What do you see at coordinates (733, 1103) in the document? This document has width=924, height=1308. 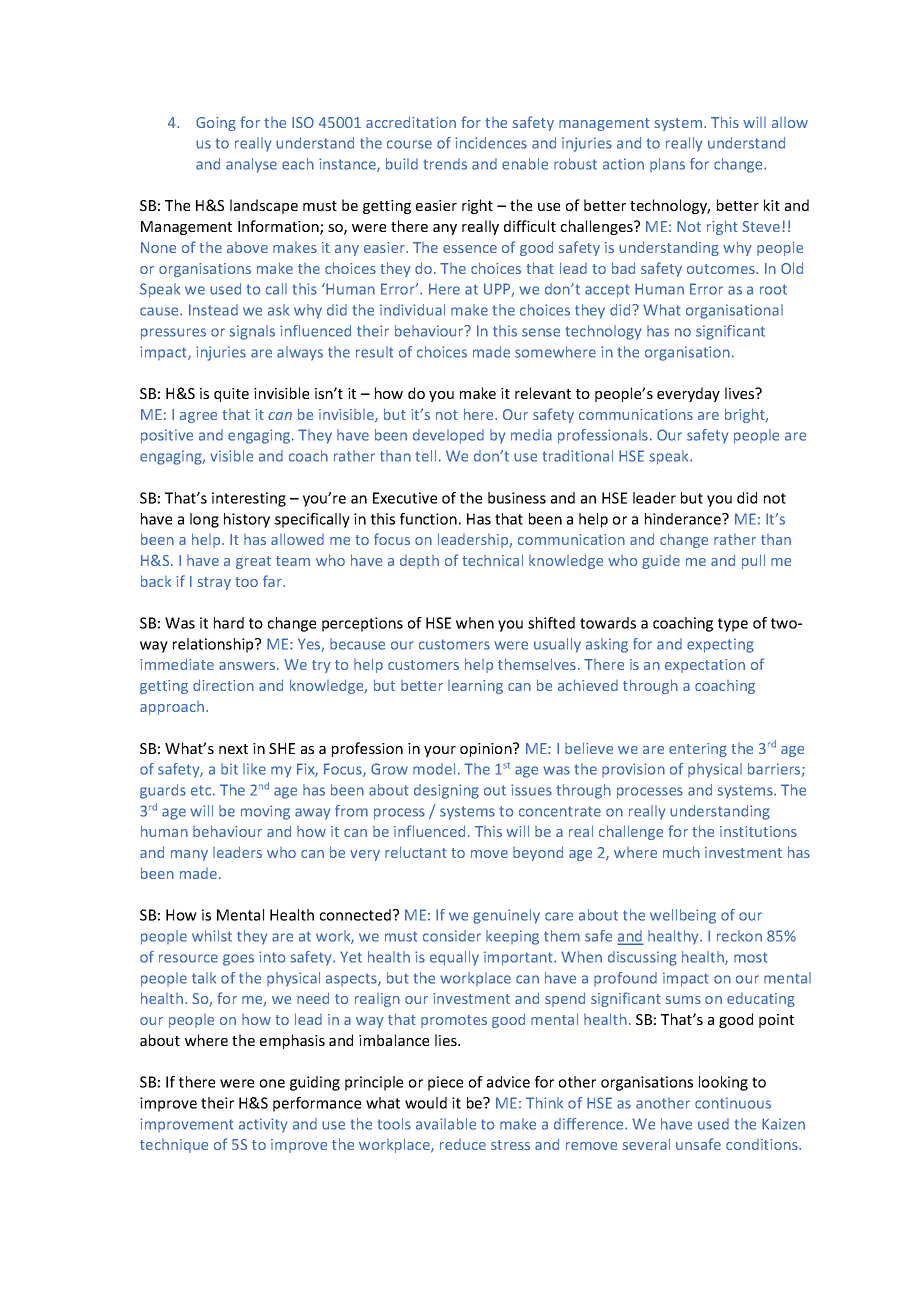 I see `continuous` at bounding box center [733, 1103].
